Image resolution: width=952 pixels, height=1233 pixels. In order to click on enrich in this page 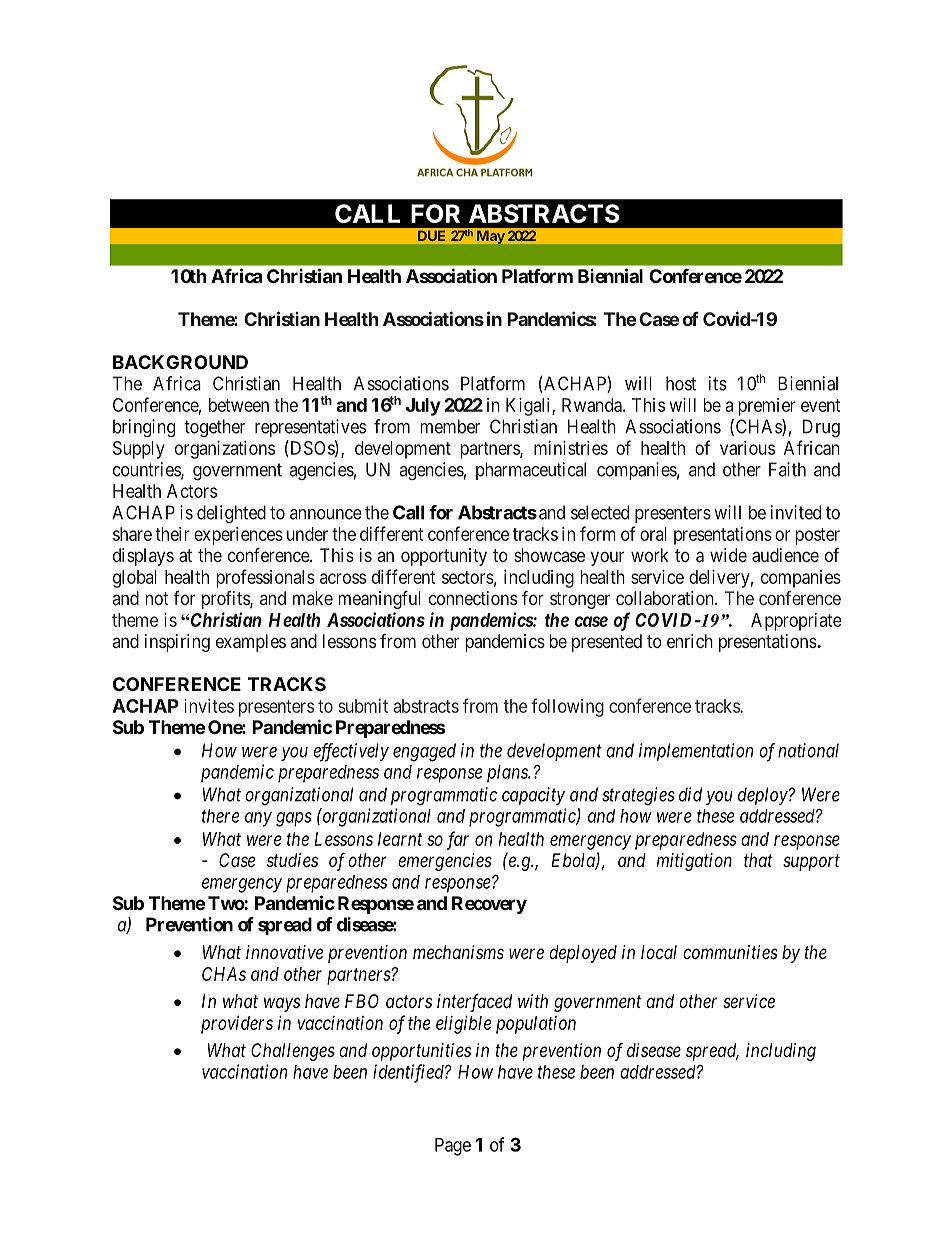, I will do `click(690, 641)`.
